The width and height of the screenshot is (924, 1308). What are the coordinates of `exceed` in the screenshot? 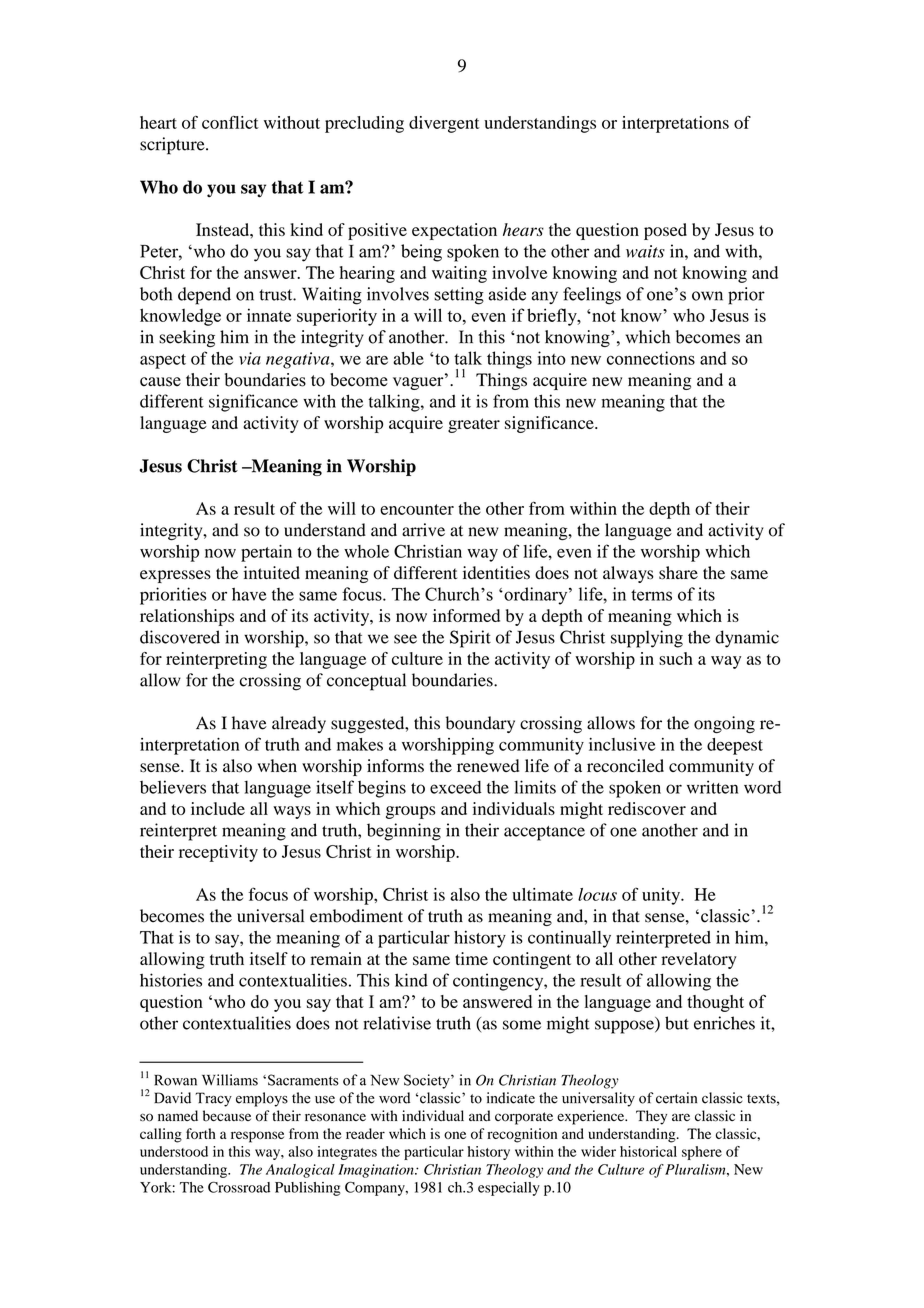 It's located at (456, 787).
